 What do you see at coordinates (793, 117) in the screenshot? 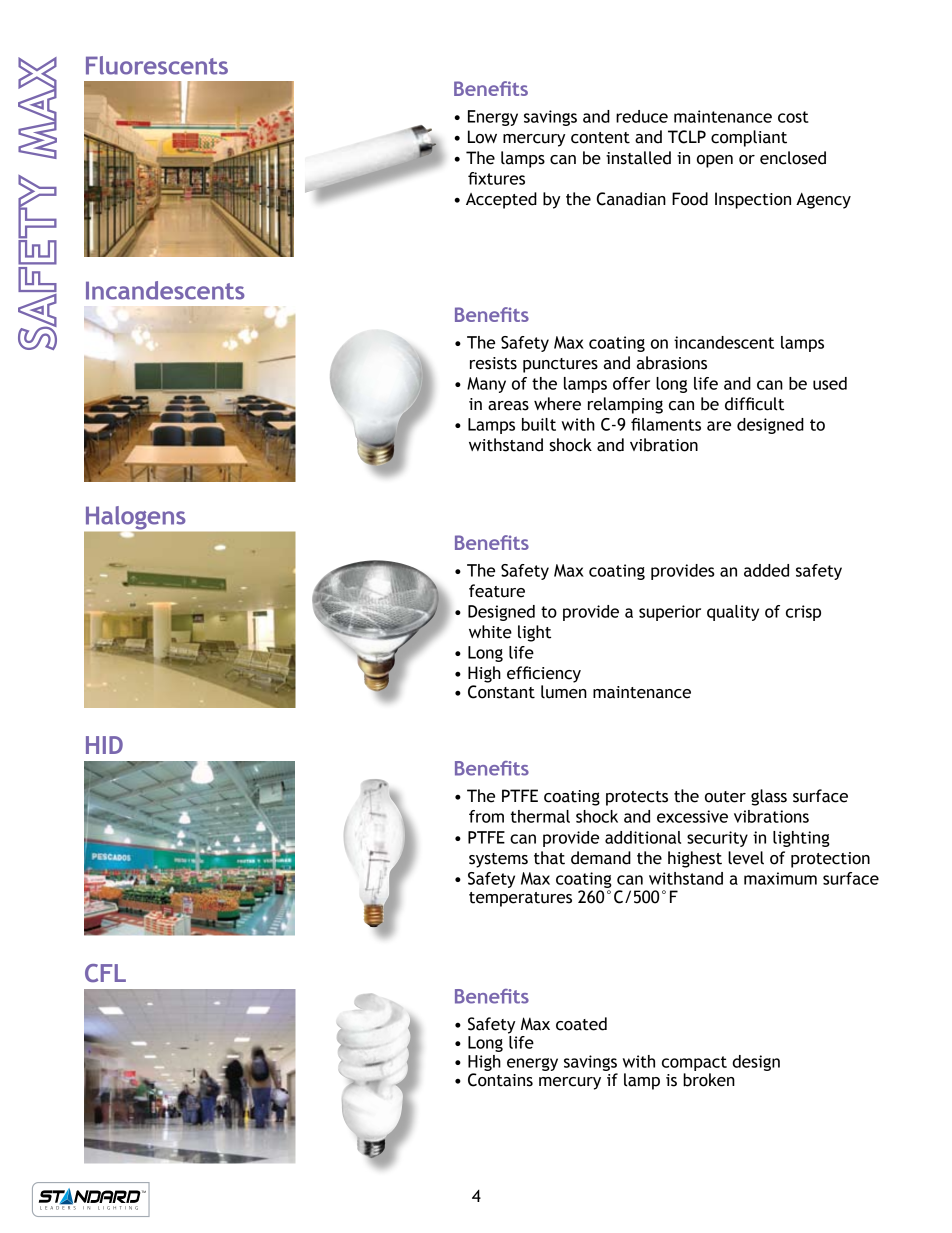
I see `cost` at bounding box center [793, 117].
